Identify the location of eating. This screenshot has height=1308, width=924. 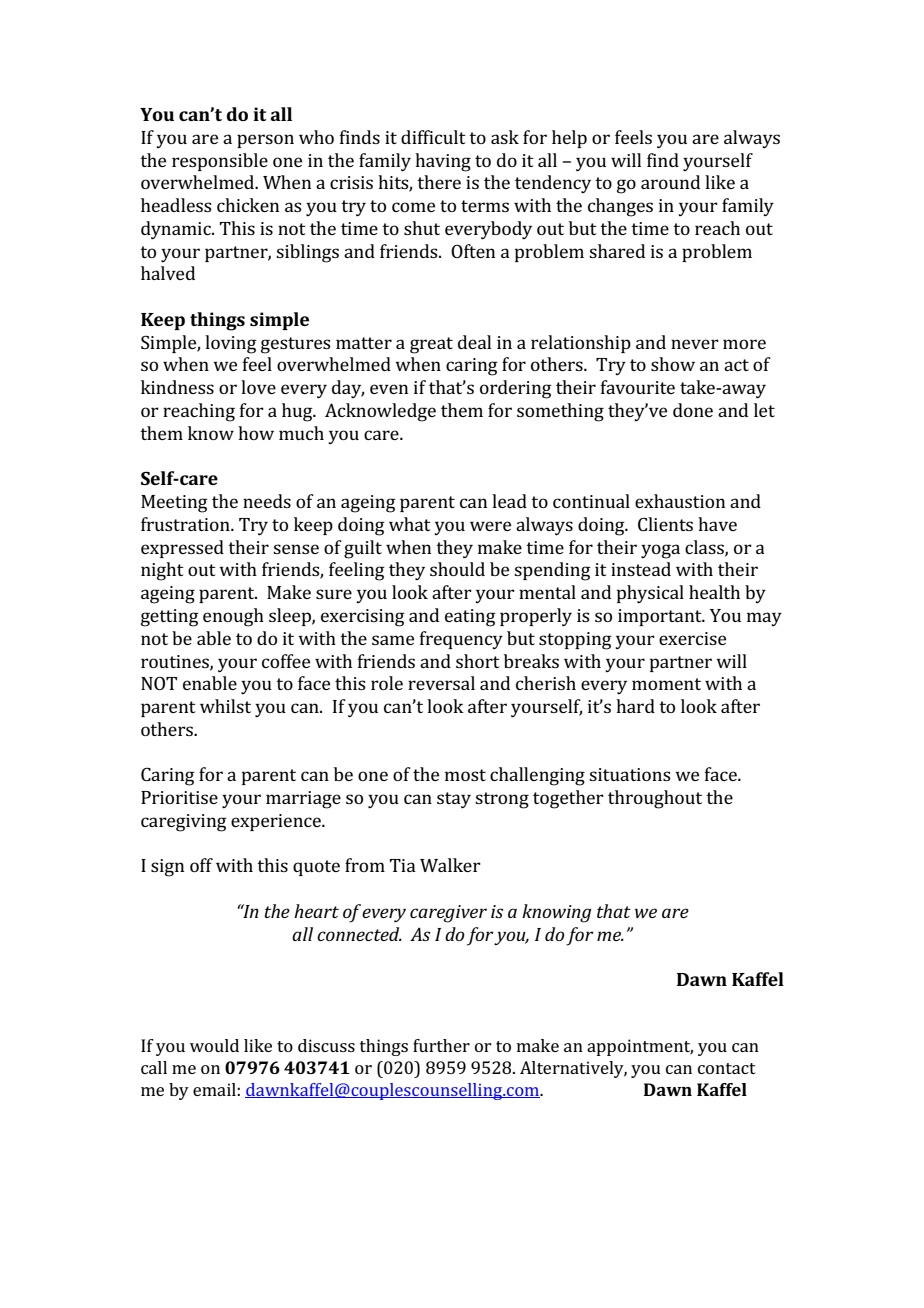
(470, 618).
